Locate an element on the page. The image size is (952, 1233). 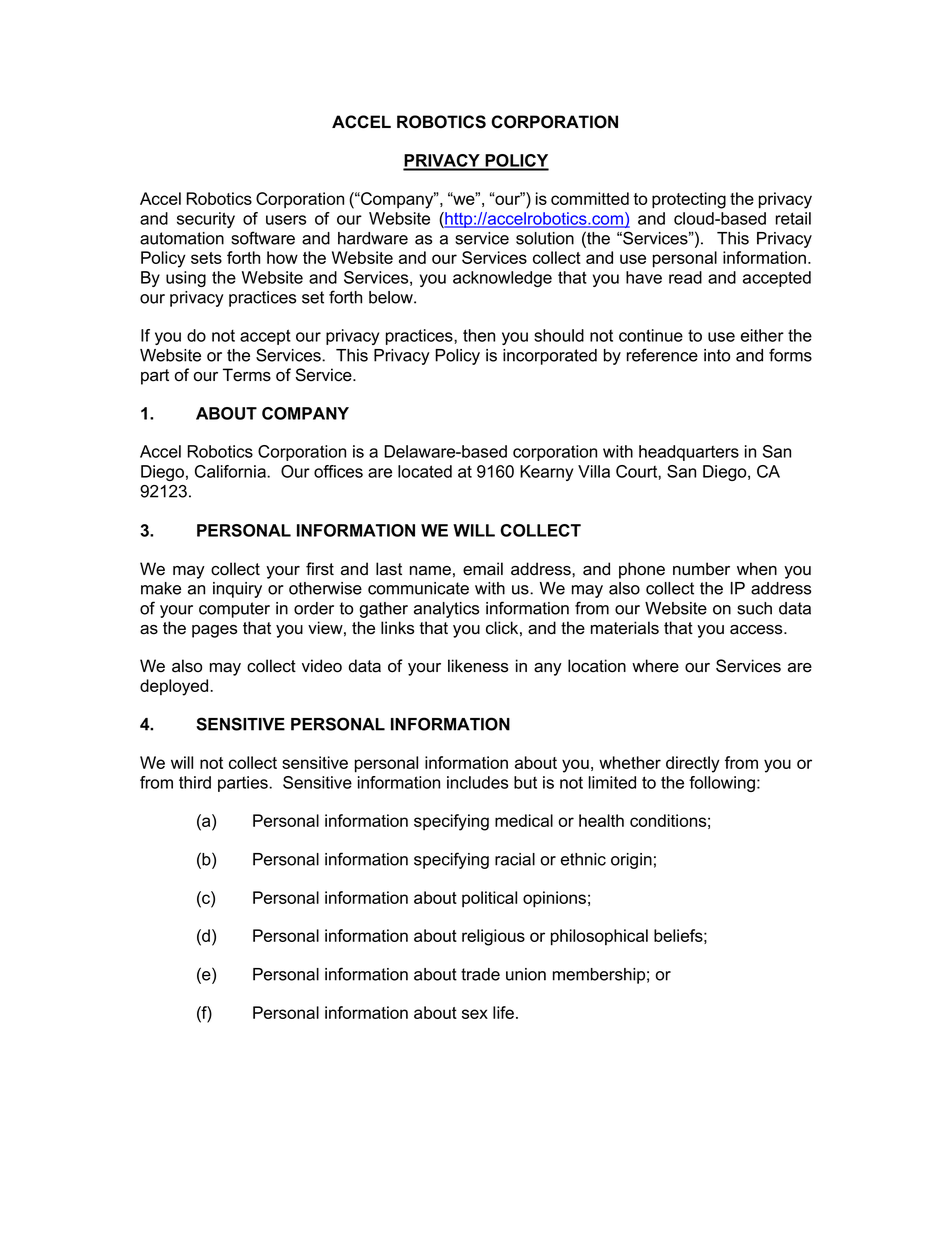
headquarters is located at coordinates (689, 453).
